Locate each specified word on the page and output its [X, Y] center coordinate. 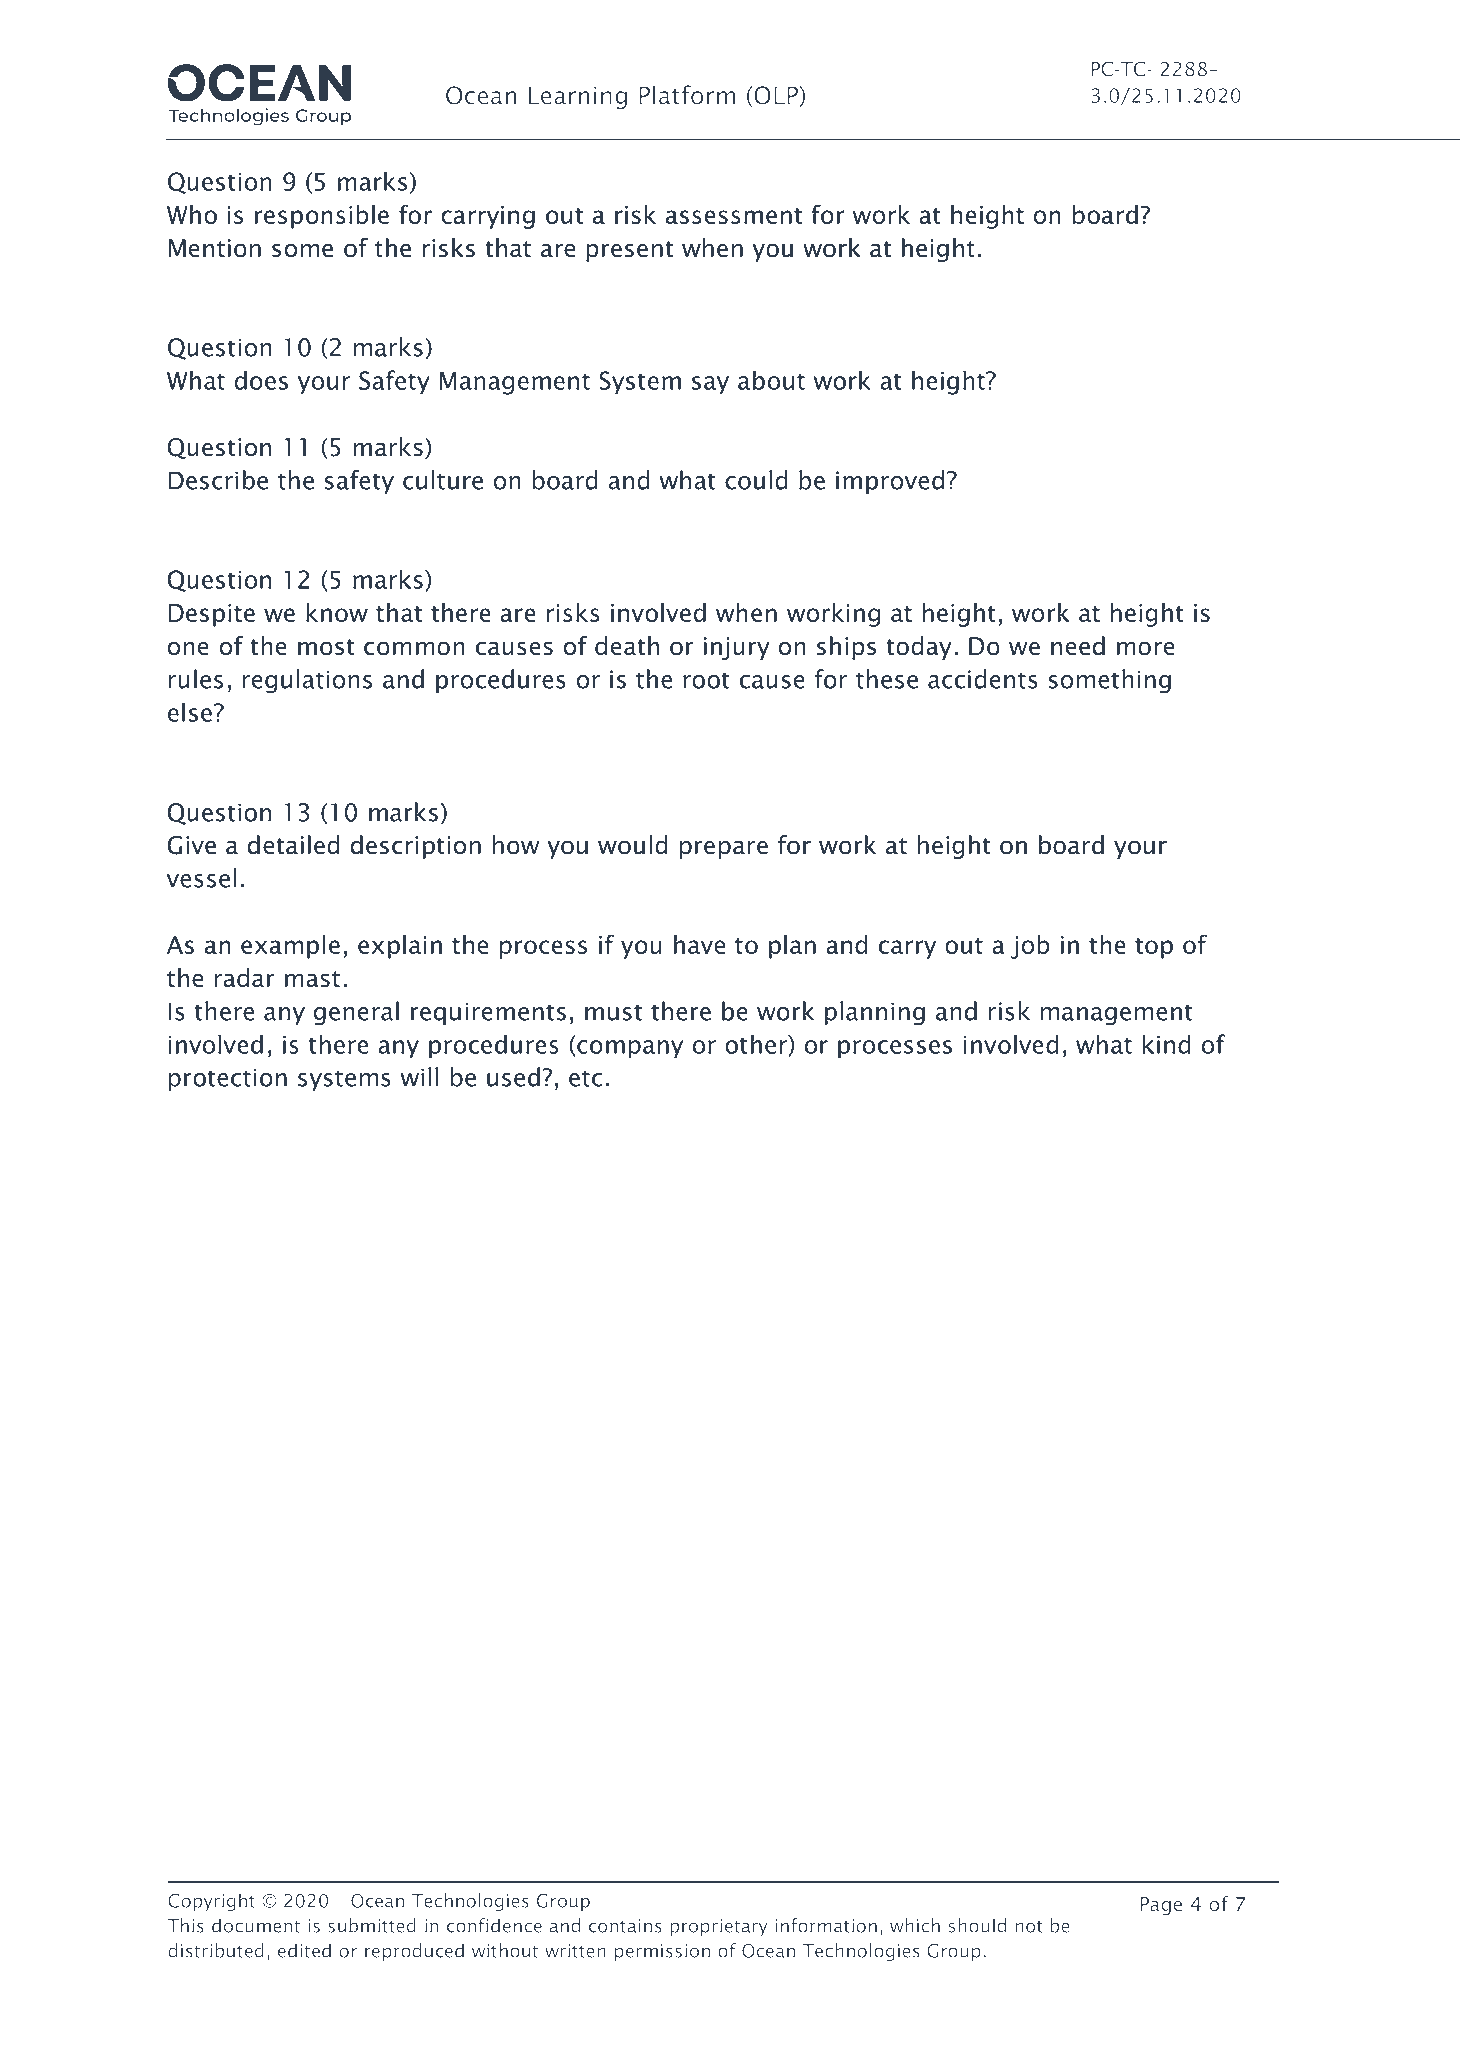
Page [1161, 1906]
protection [228, 1079]
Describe [218, 480]
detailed [294, 845]
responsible [322, 217]
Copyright [211, 1902]
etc [585, 1078]
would [633, 845]
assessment [734, 216]
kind [1167, 1044]
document [256, 1925]
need [1078, 646]
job [1030, 947]
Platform [687, 95]
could [756, 480]
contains [625, 1926]
